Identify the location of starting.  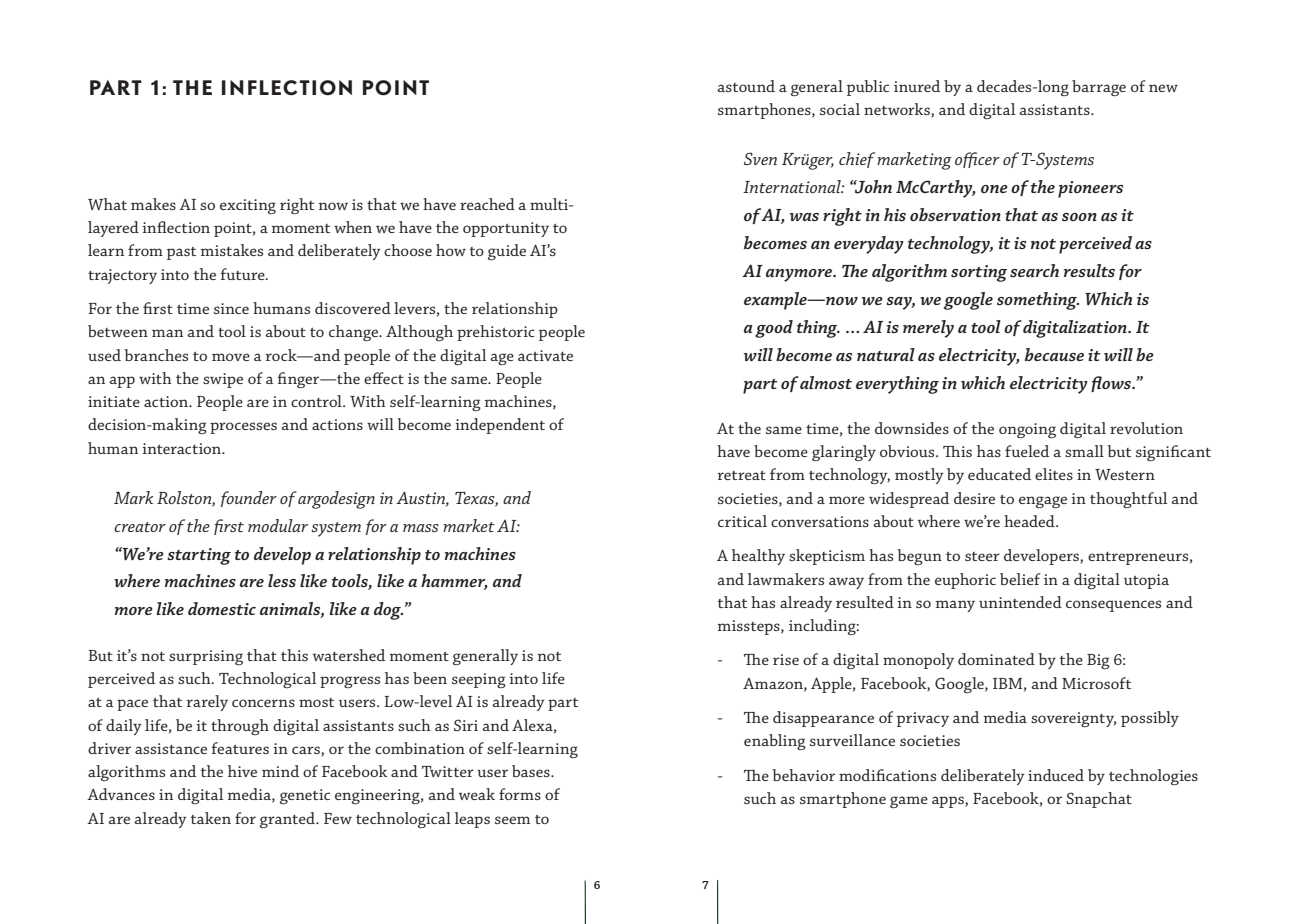
(199, 556).
